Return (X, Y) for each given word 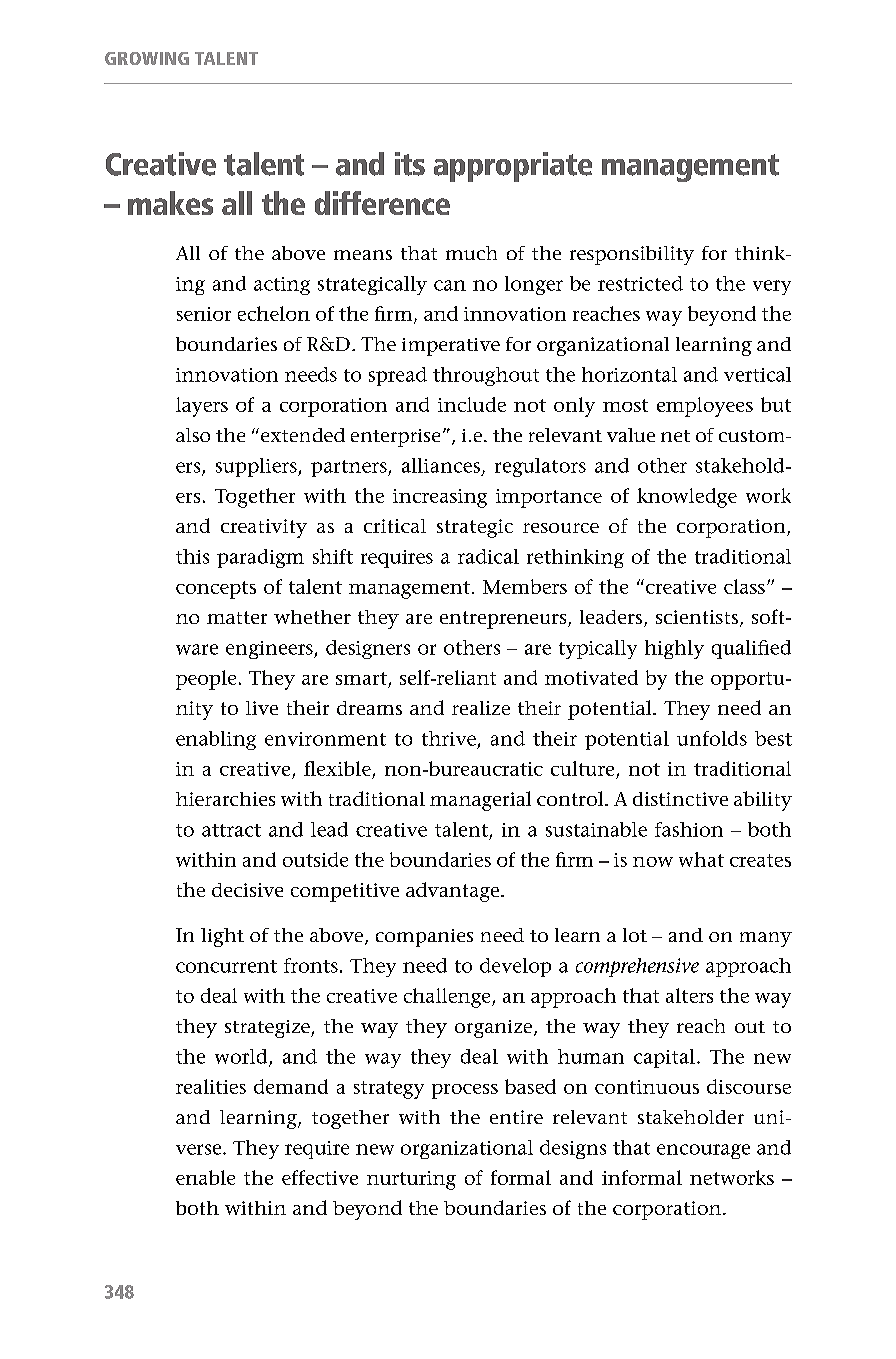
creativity (264, 528)
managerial (480, 801)
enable (205, 1177)
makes (170, 203)
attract (231, 830)
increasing (440, 498)
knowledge (687, 498)
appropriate (513, 167)
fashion (689, 829)
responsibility (632, 255)
